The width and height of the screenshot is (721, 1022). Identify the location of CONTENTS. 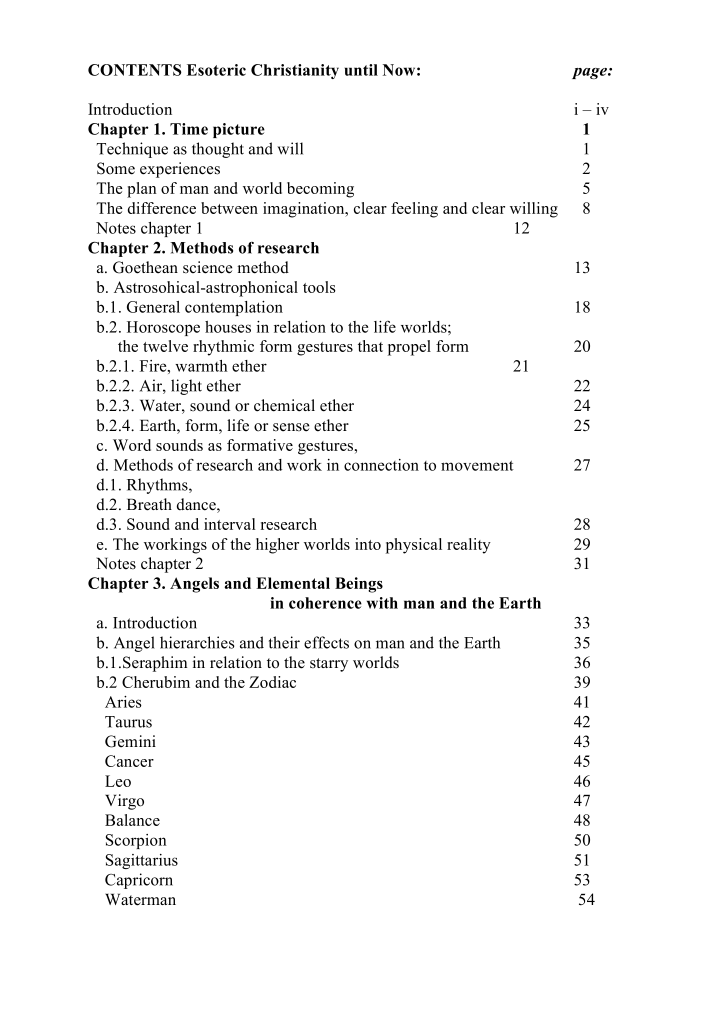
(135, 70).
